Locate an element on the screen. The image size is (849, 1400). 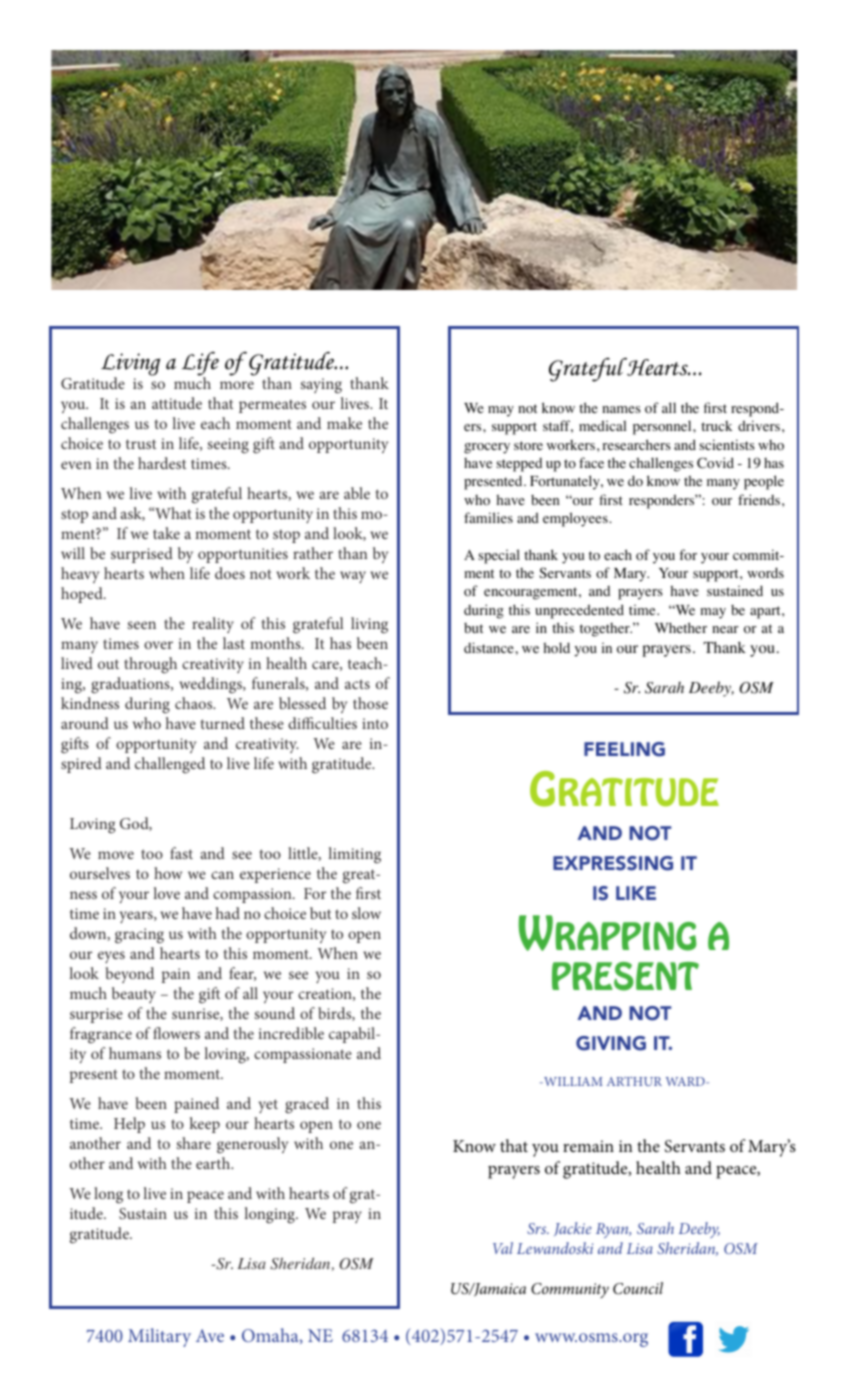
trust is located at coordinates (141, 444).
